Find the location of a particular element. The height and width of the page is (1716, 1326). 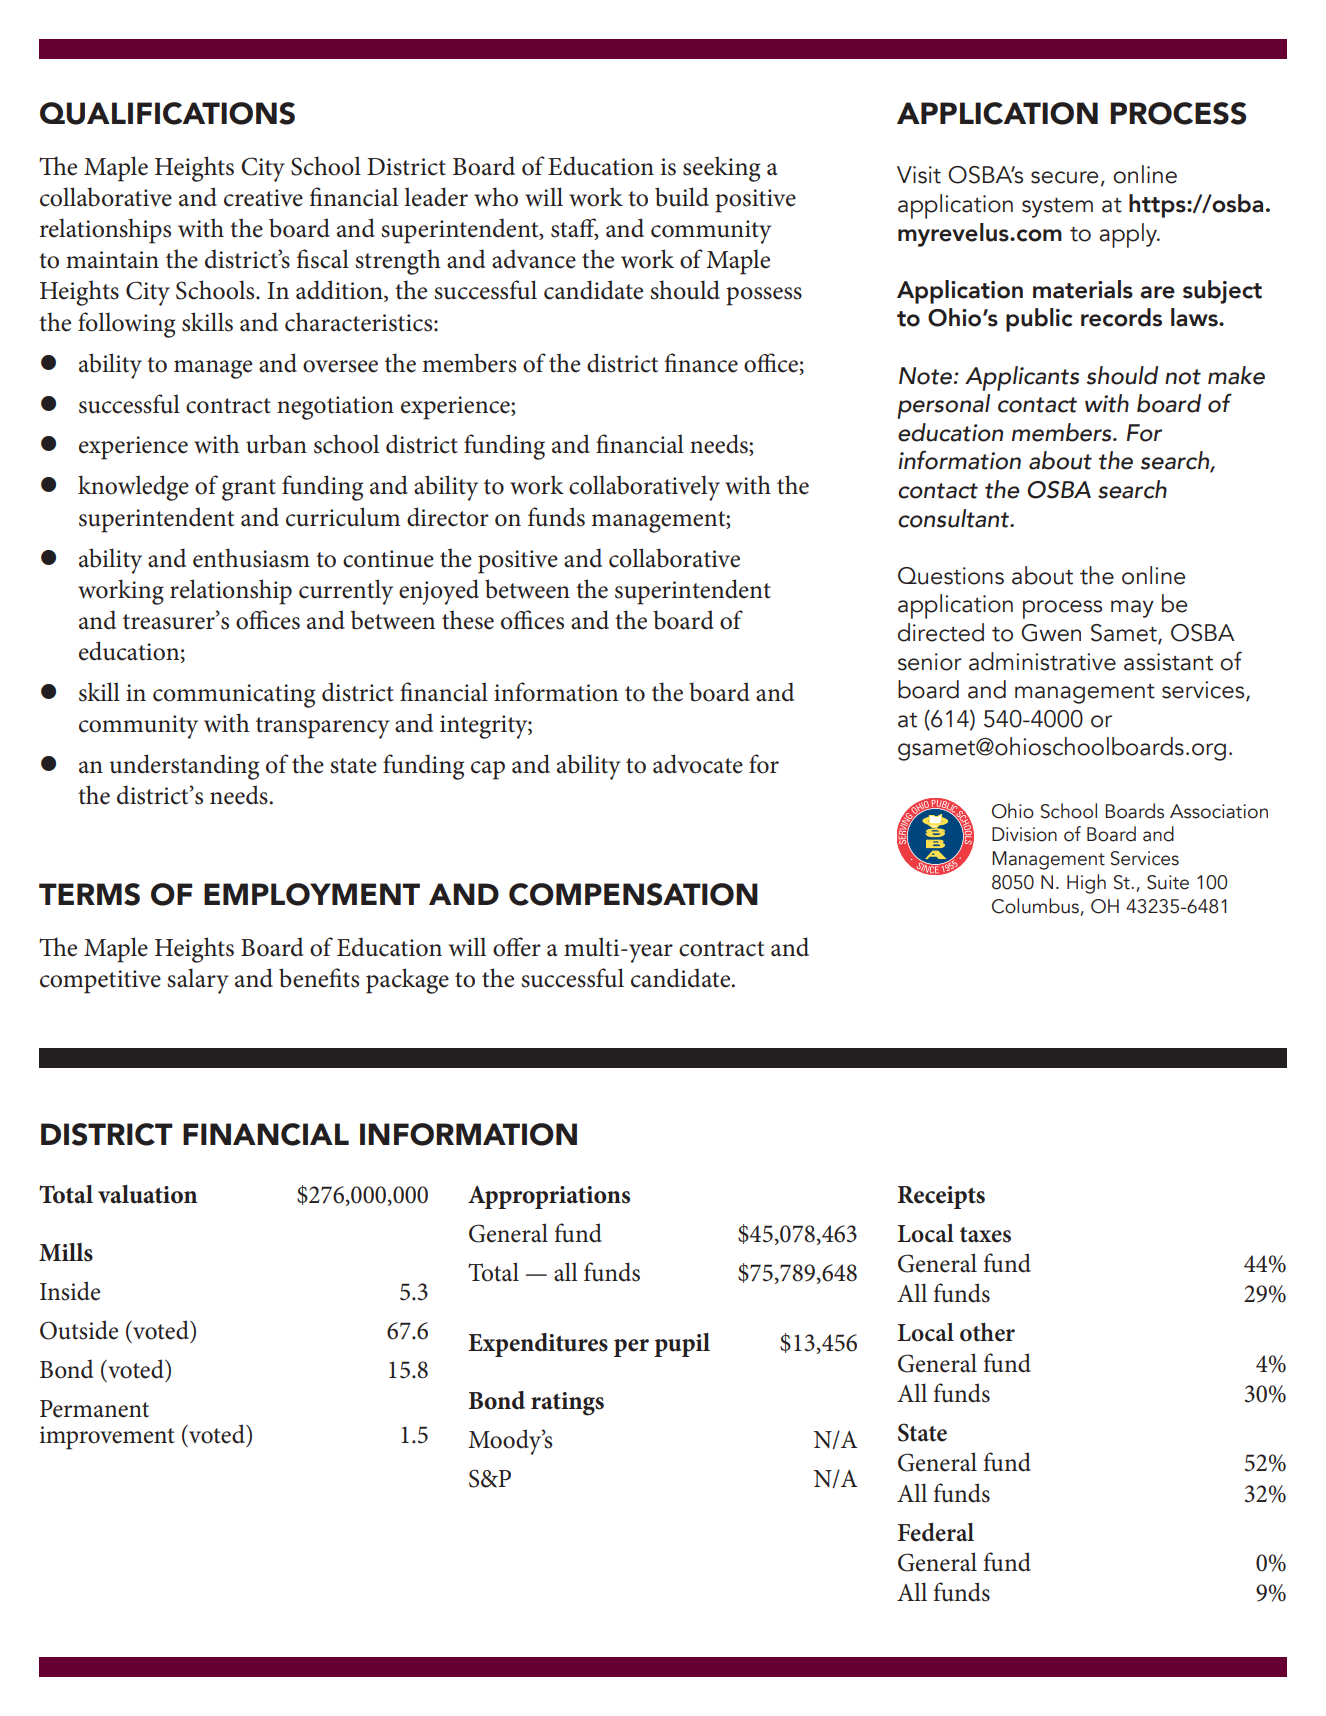

enthusiasm is located at coordinates (251, 558).
